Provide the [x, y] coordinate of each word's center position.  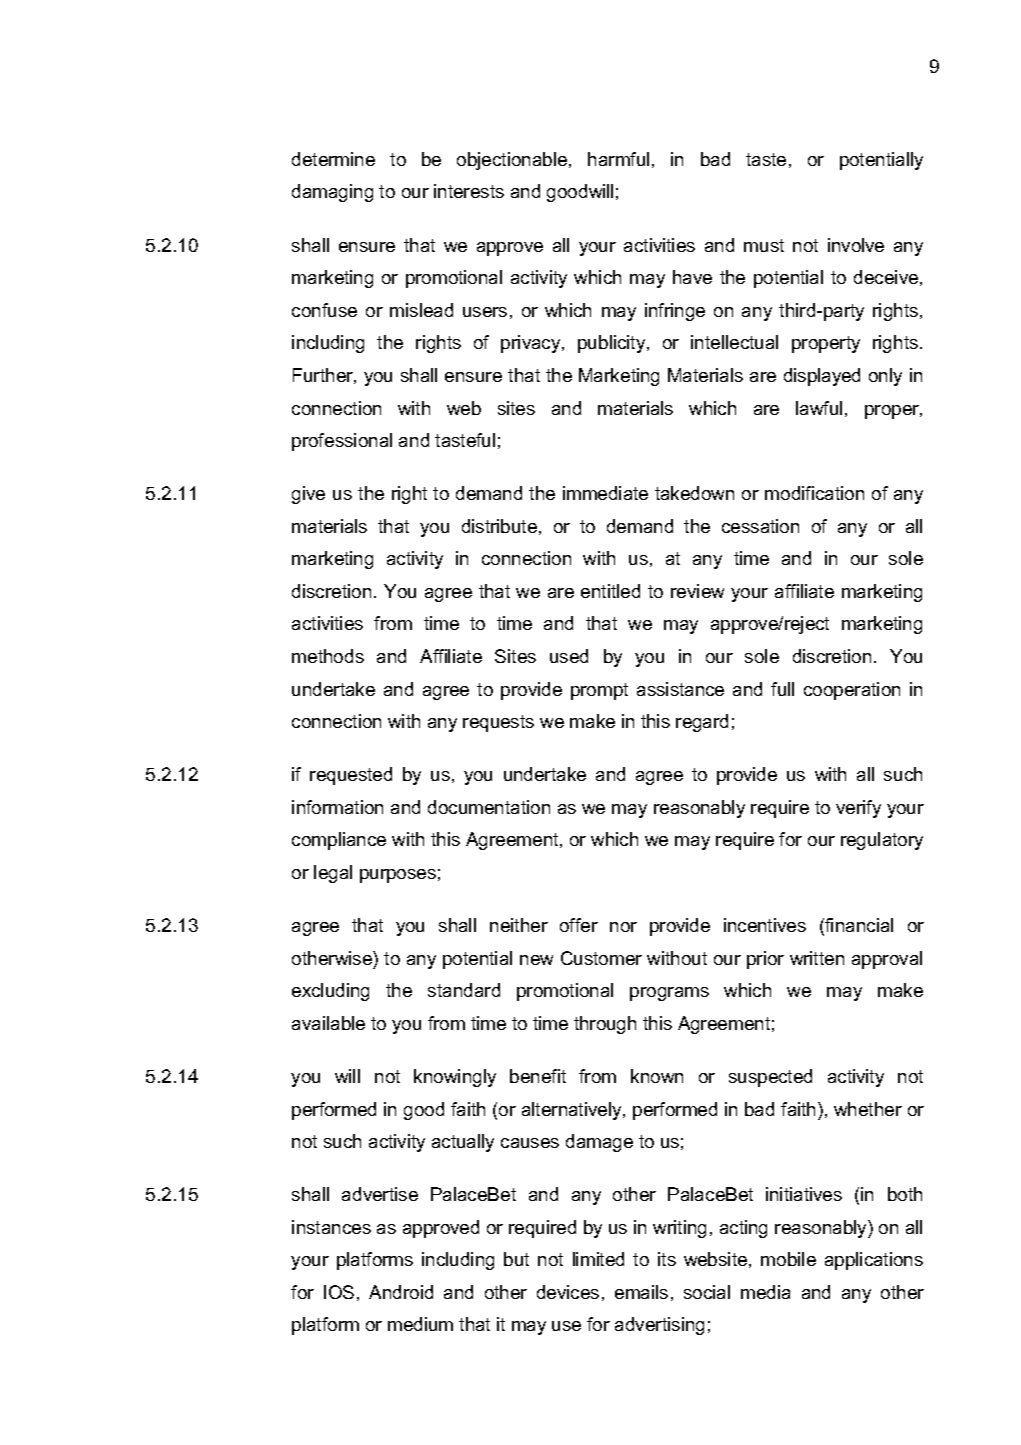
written [817, 958]
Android [401, 1292]
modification [814, 493]
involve [856, 245]
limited [598, 1259]
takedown [694, 493]
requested [351, 776]
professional [342, 442]
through [605, 1025]
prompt [599, 691]
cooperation [852, 691]
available [328, 1023]
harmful [618, 159]
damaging [332, 193]
